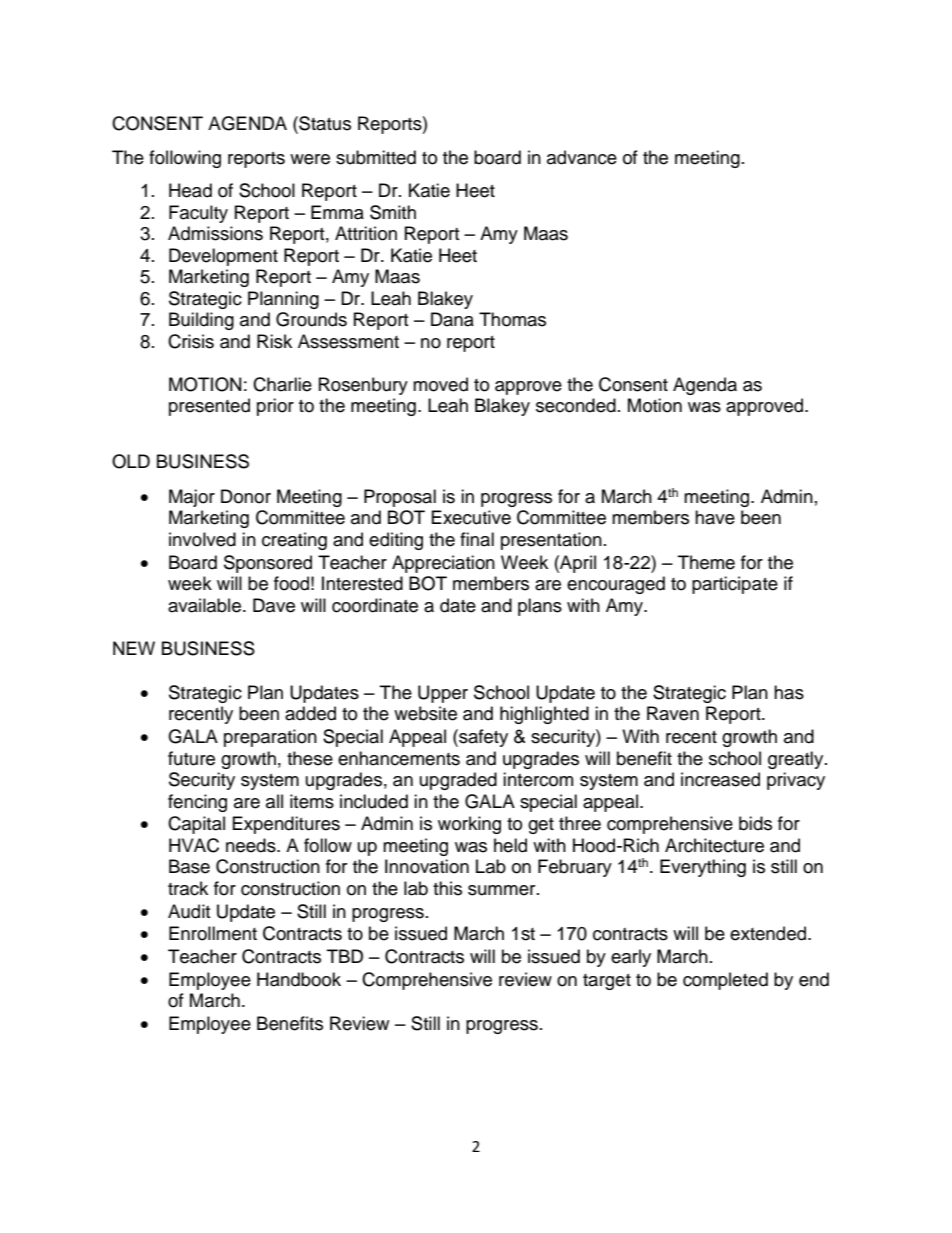 Image resolution: width=952 pixels, height=1233 pixels. What do you see at coordinates (706, 562) in the screenshot?
I see `Theme` at bounding box center [706, 562].
